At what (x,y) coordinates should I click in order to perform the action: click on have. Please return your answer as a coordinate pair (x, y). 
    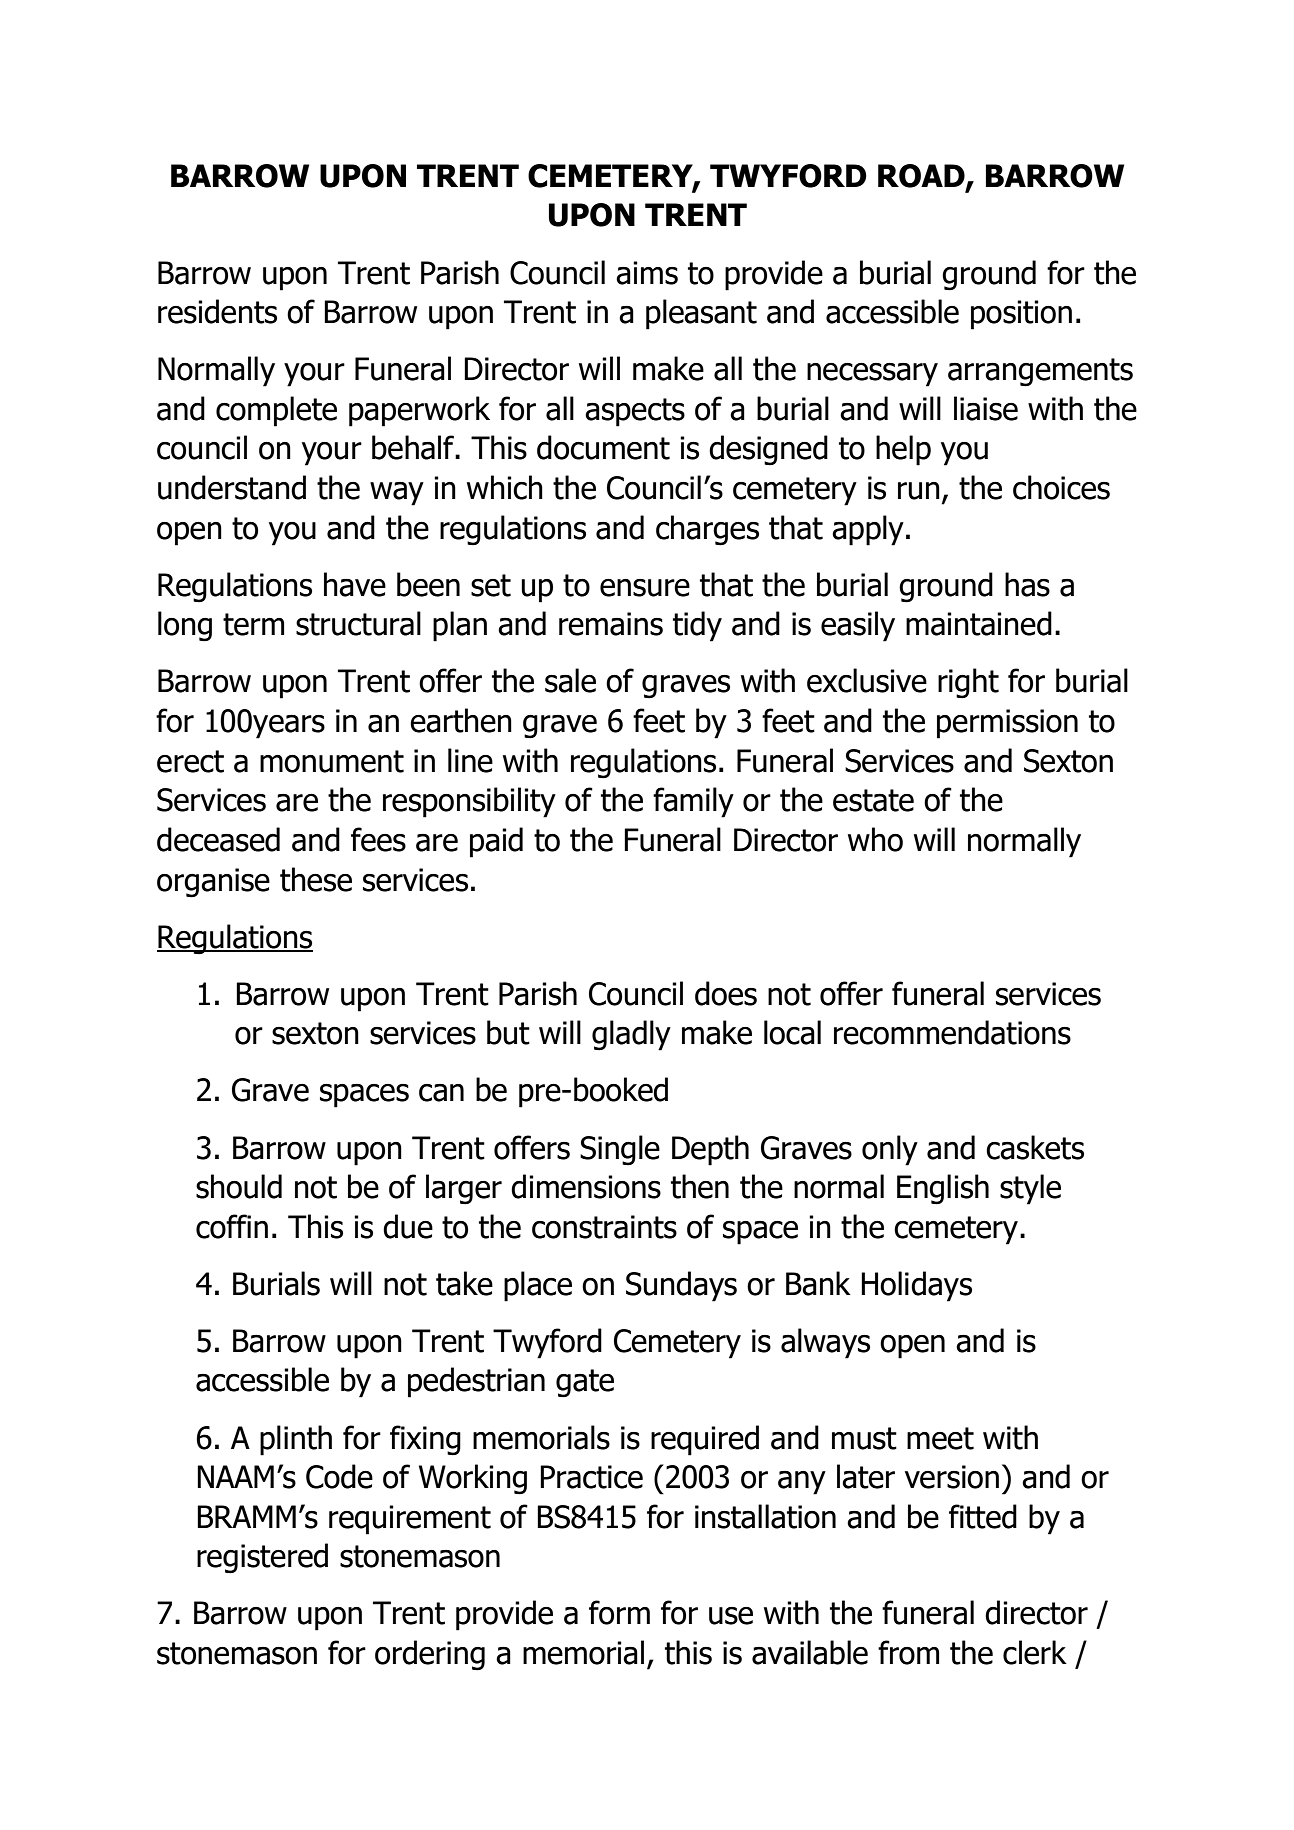
    Looking at the image, I should click on (355, 584).
